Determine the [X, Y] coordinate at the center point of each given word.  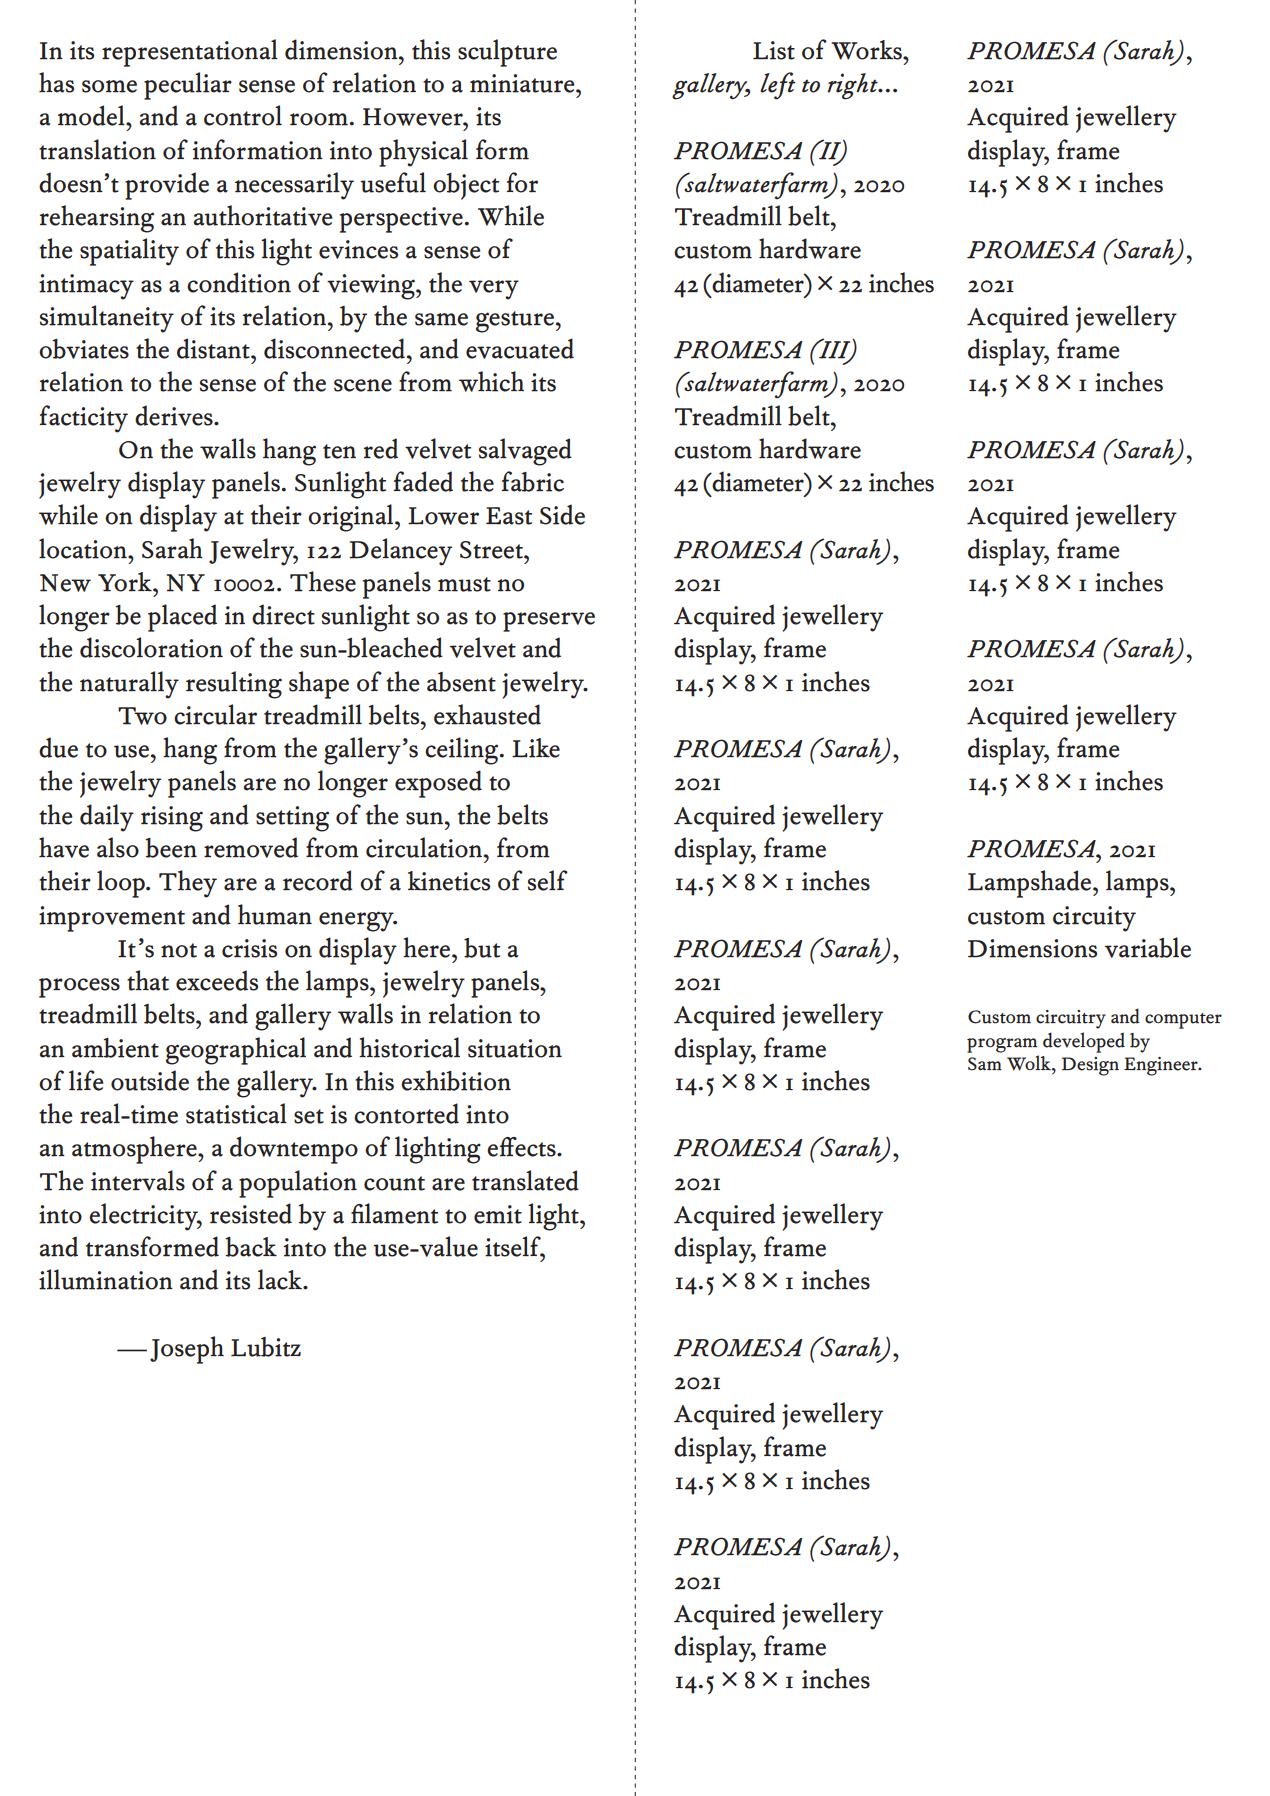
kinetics [449, 881]
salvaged [525, 452]
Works [867, 50]
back [251, 1247]
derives [175, 415]
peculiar [188, 86]
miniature [523, 83]
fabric [532, 481]
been [171, 848]
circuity [1094, 919]
